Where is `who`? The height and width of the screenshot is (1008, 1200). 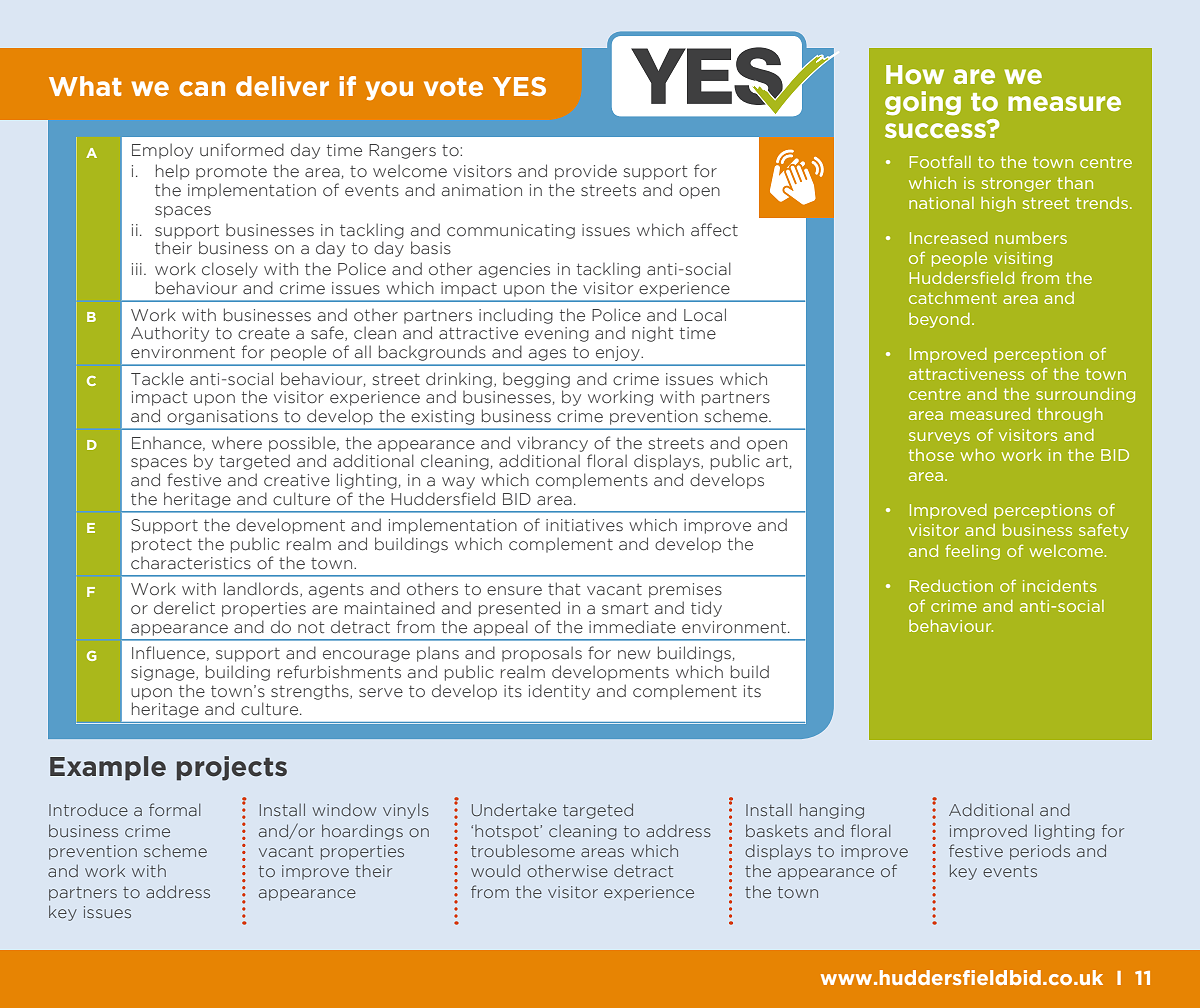 who is located at coordinates (977, 455).
